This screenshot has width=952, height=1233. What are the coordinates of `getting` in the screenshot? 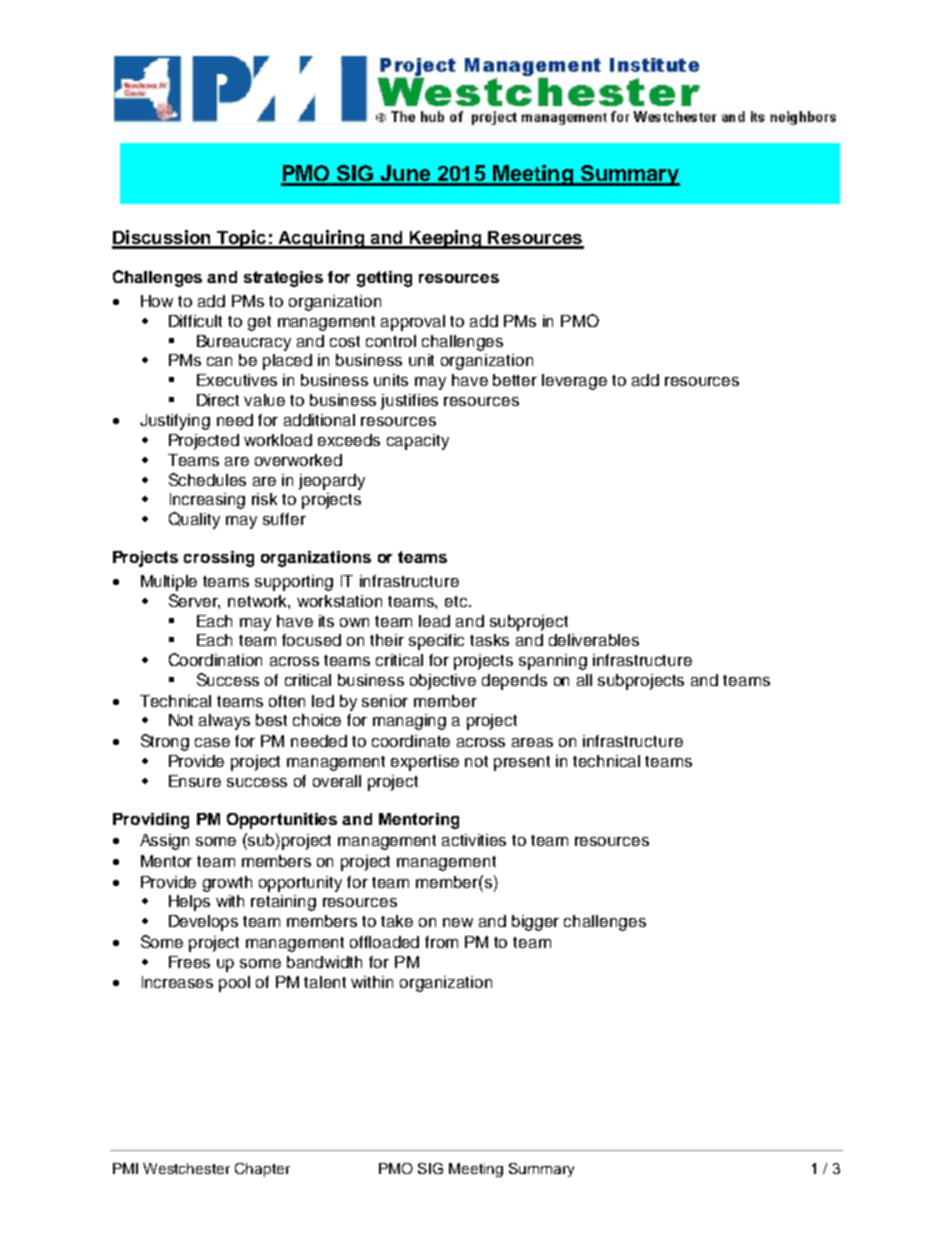 It's located at (384, 279).
